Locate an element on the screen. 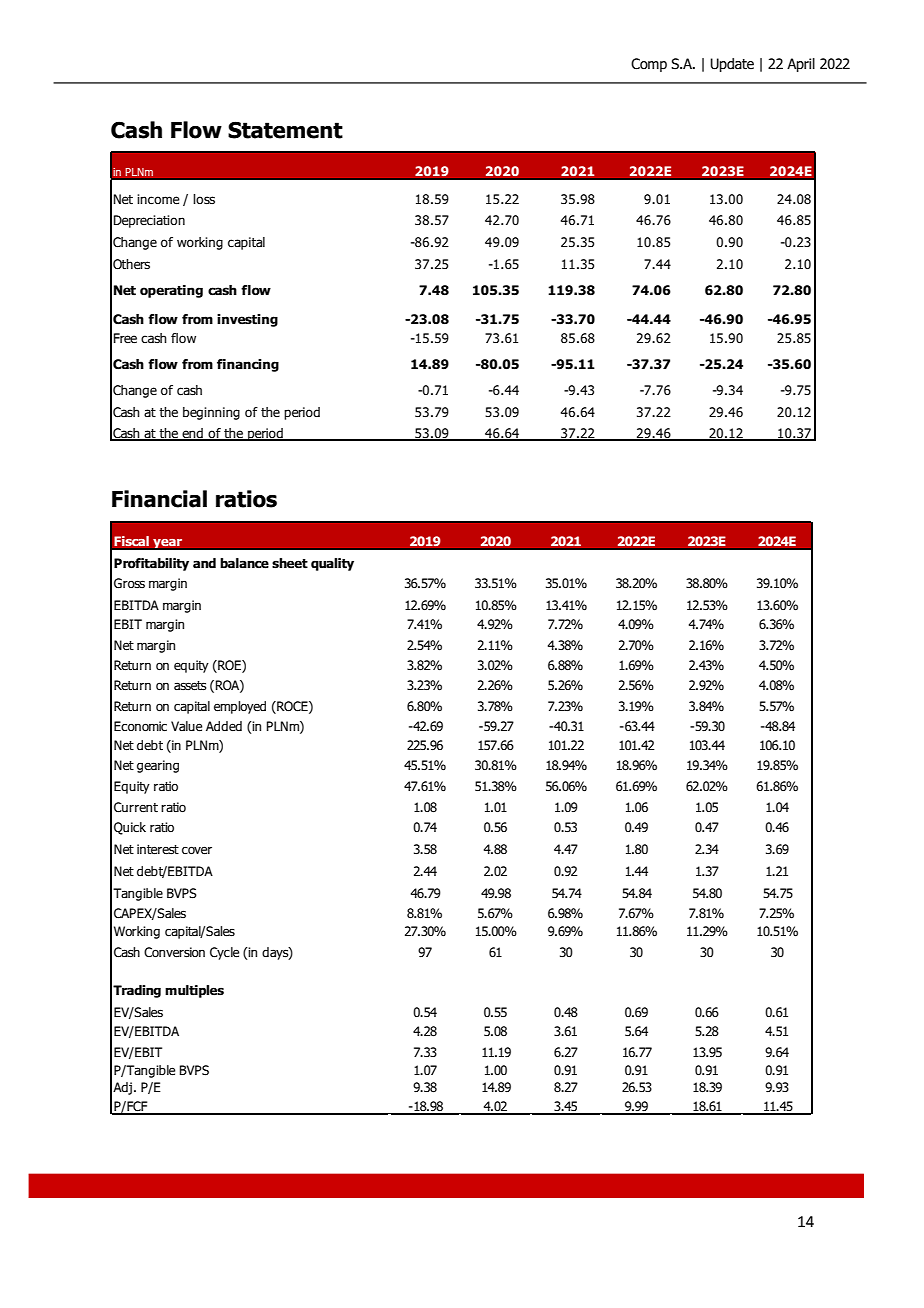 The height and width of the screenshot is (1308, 924). investing is located at coordinates (247, 320).
